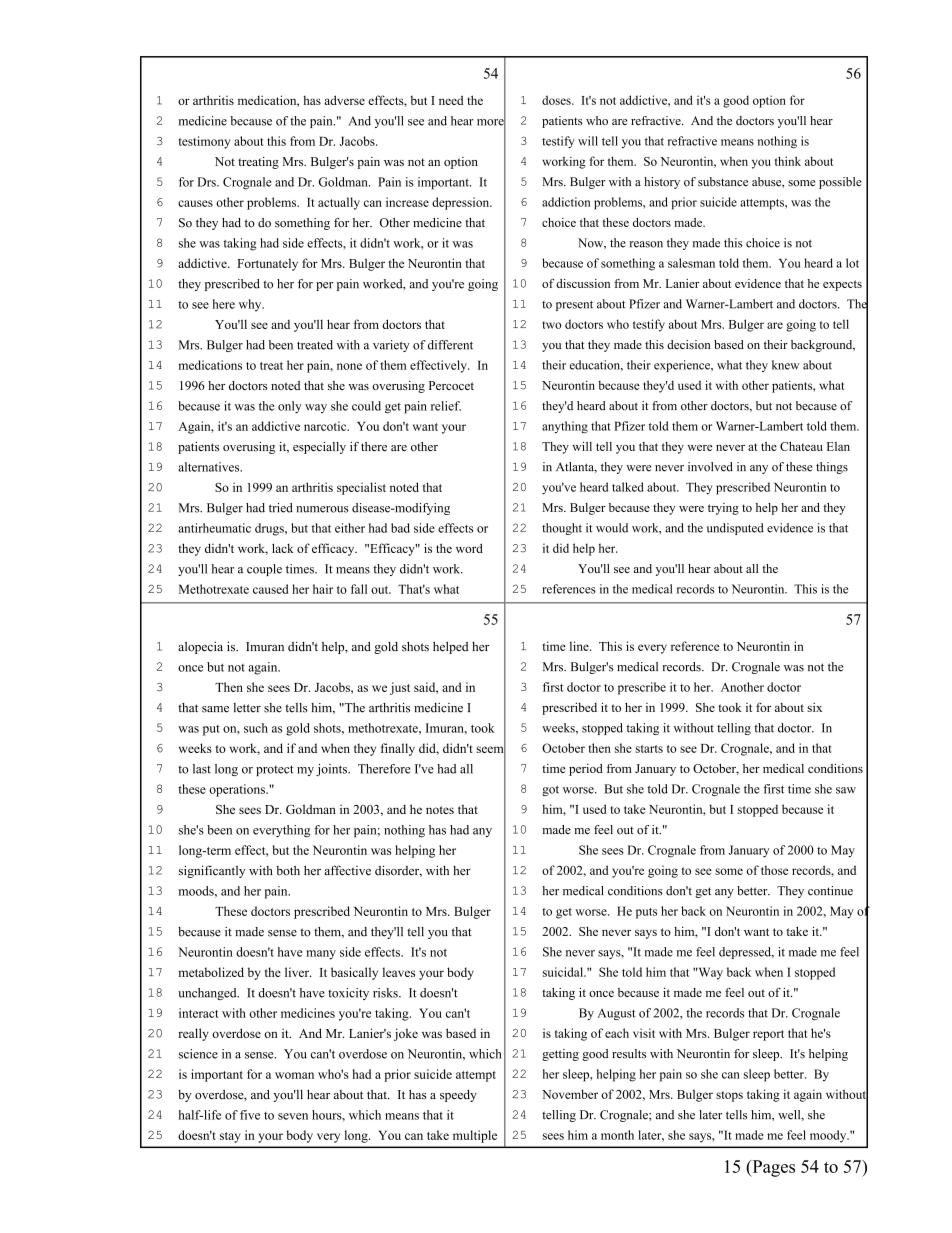  Describe the element at coordinates (204, 142) in the screenshot. I see `testimony` at that location.
